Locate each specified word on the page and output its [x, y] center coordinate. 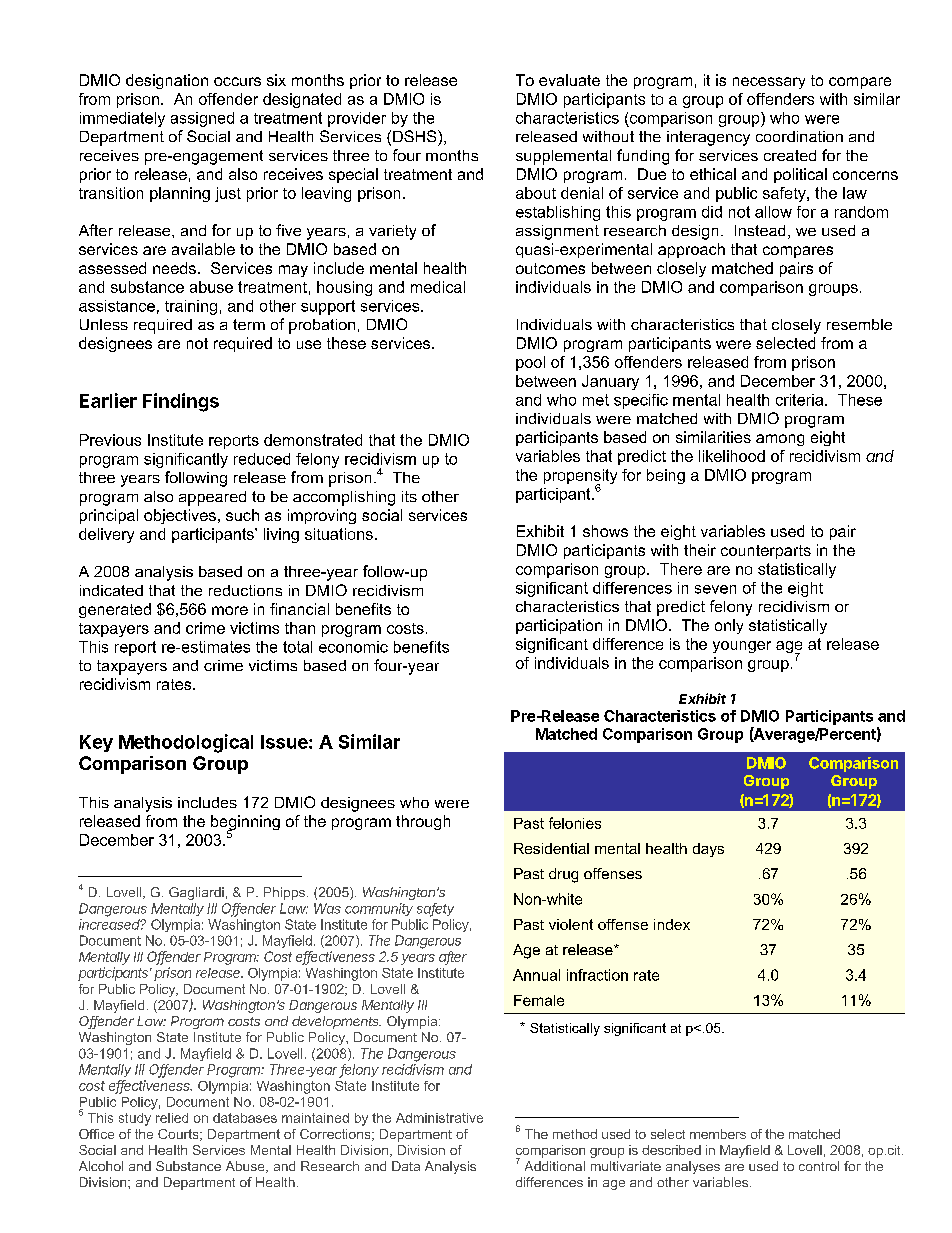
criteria [801, 400]
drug [563, 875]
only [729, 626]
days [708, 850]
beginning [245, 824]
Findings [181, 402]
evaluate [569, 80]
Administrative [439, 1118]
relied [172, 1118]
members [718, 1134]
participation [559, 626]
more [230, 610]
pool [530, 363]
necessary [769, 83]
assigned [202, 119]
